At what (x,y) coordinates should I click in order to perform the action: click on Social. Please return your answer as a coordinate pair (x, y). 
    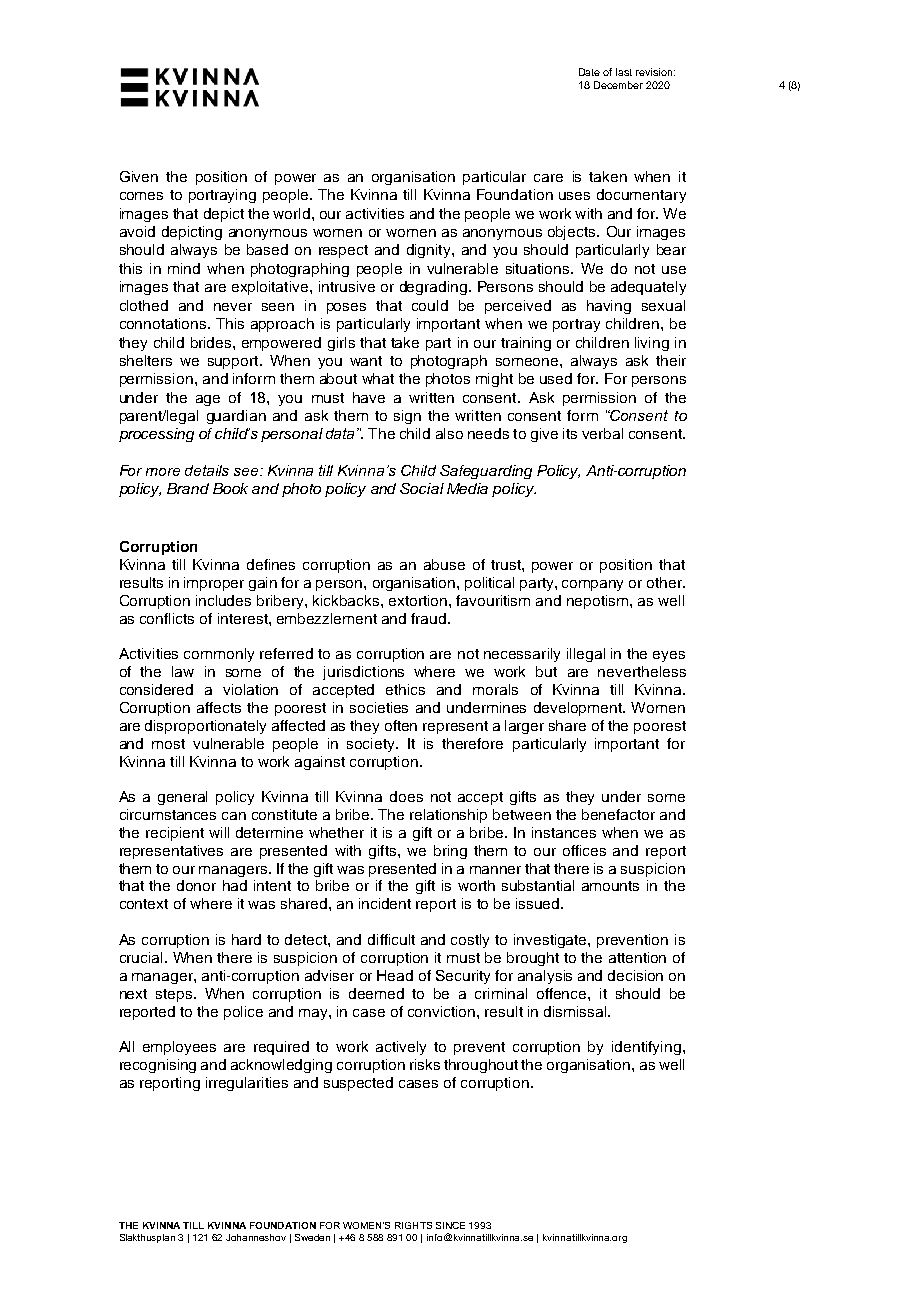
    Looking at the image, I should click on (422, 488).
